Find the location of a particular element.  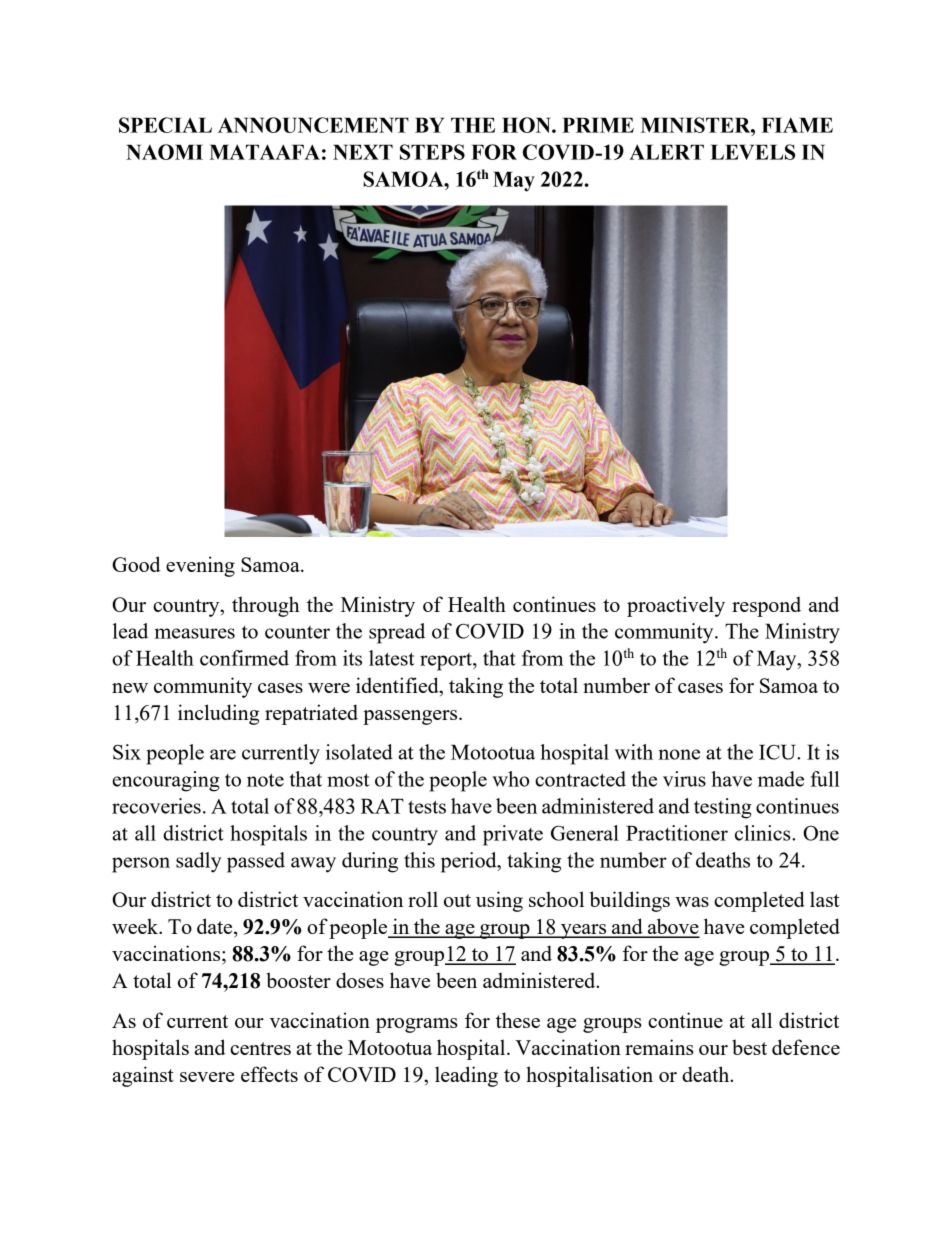

ICU is located at coordinates (778, 752).
